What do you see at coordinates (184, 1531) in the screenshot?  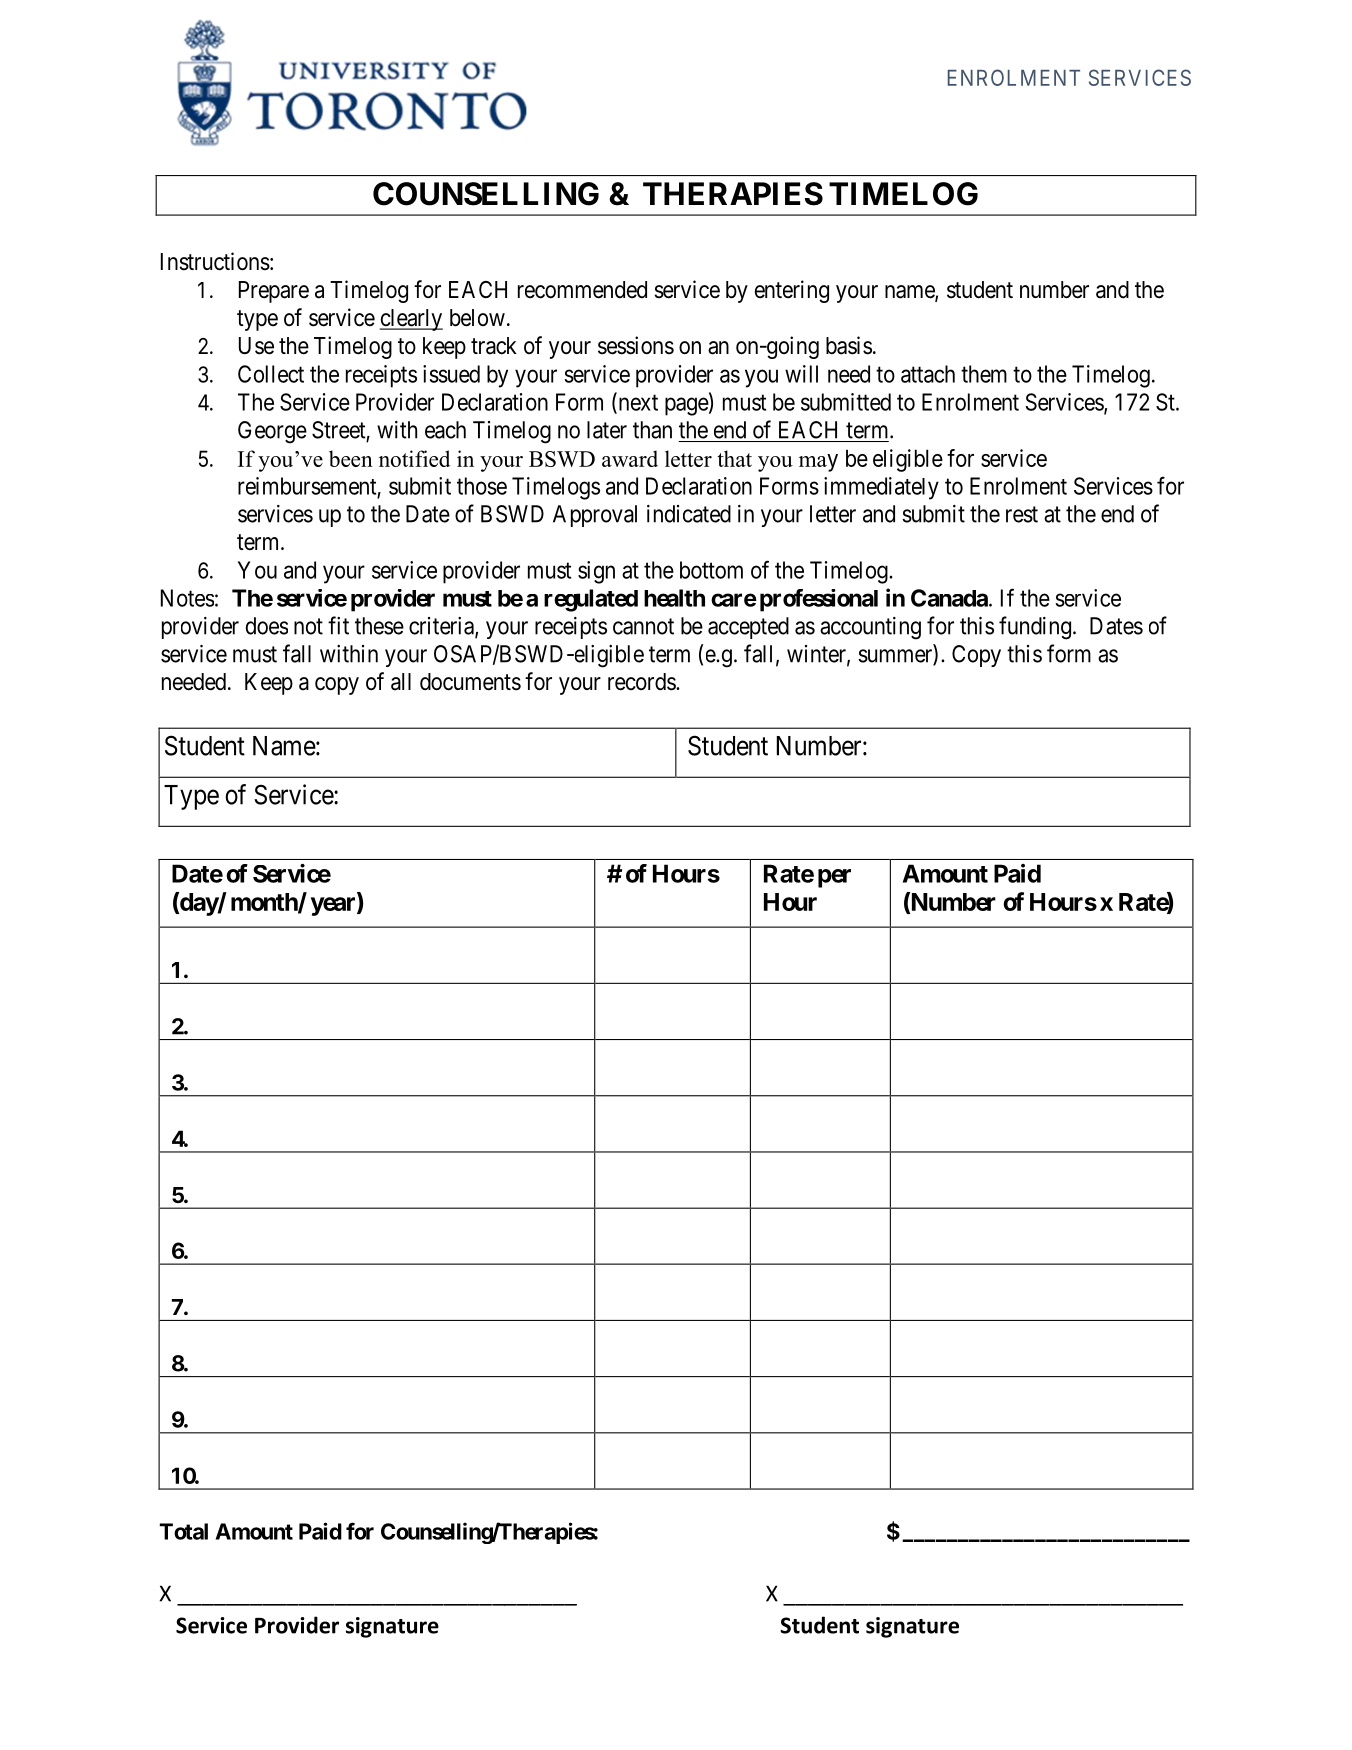 I see `Total` at bounding box center [184, 1531].
